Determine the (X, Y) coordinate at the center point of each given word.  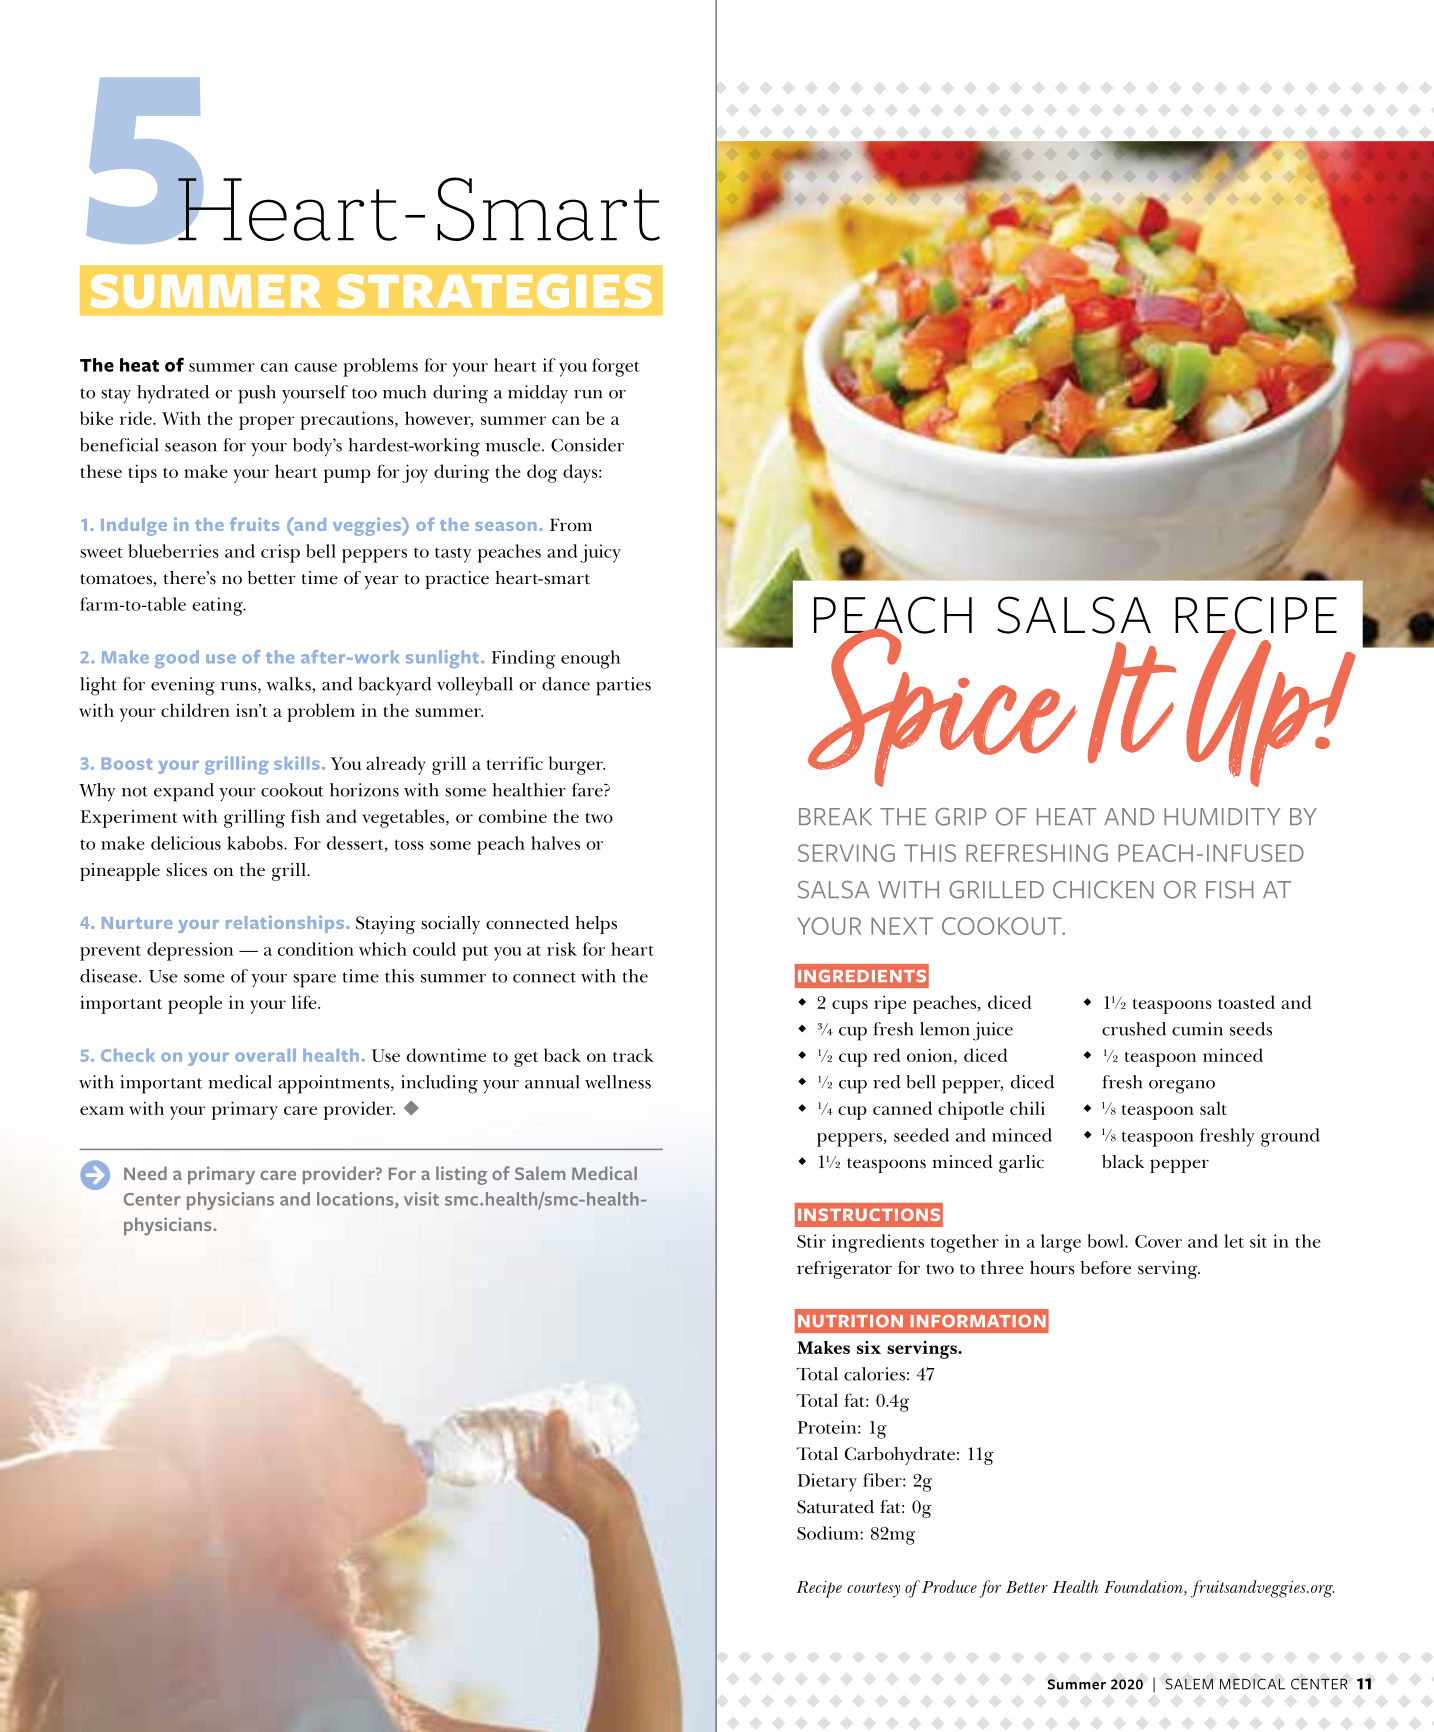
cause (316, 367)
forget (616, 367)
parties (623, 686)
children (195, 710)
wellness (618, 1082)
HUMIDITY (1222, 817)
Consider (587, 445)
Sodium (828, 1533)
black (1123, 1162)
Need (145, 1173)
